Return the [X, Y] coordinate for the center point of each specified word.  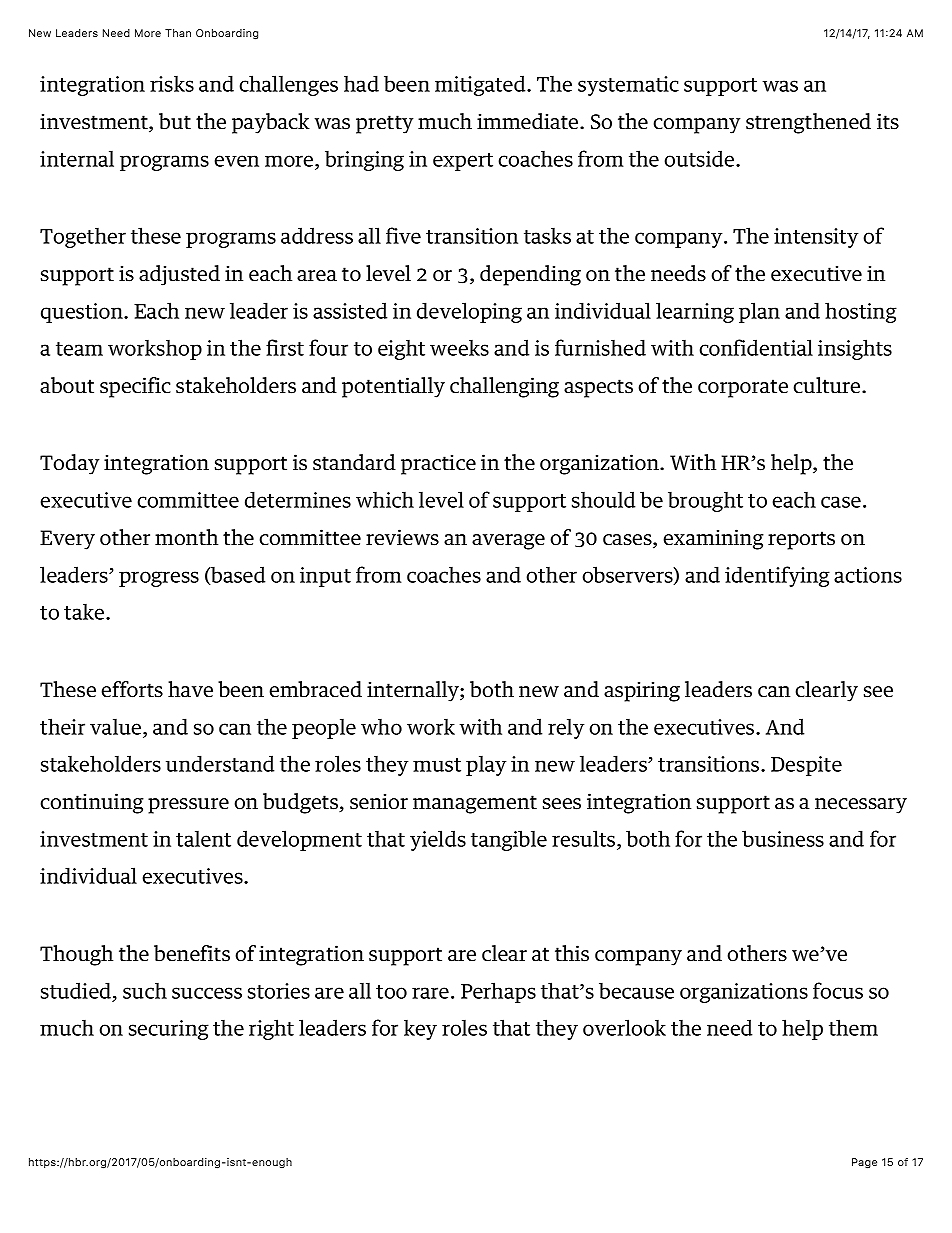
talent [203, 838]
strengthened [808, 123]
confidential [756, 347]
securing [169, 1030]
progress [159, 579]
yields [438, 840]
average [508, 542]
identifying [777, 576]
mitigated [481, 85]
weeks [459, 347]
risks [172, 83]
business [783, 838]
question [83, 313]
